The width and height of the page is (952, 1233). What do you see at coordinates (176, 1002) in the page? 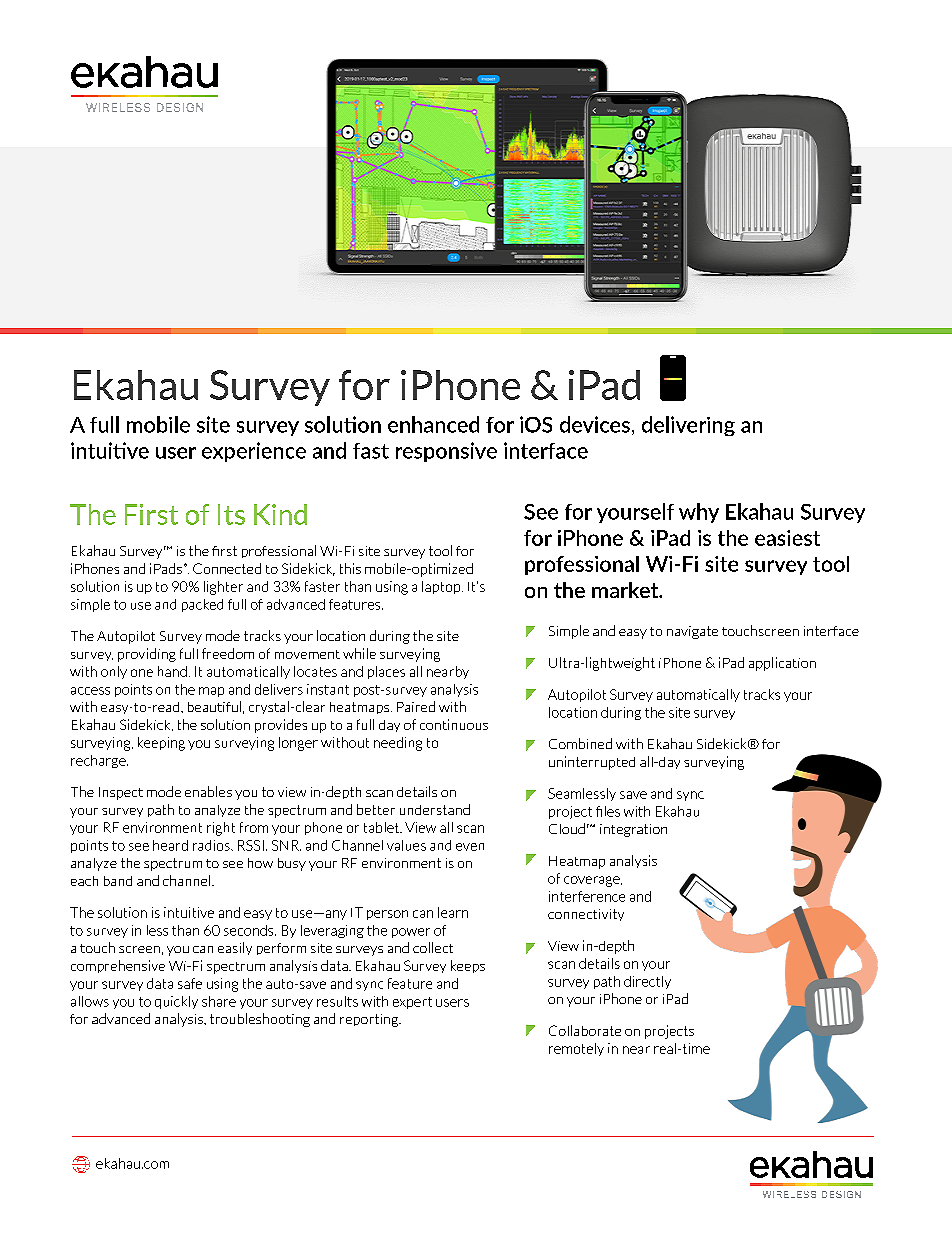
I see `quickly` at bounding box center [176, 1002].
